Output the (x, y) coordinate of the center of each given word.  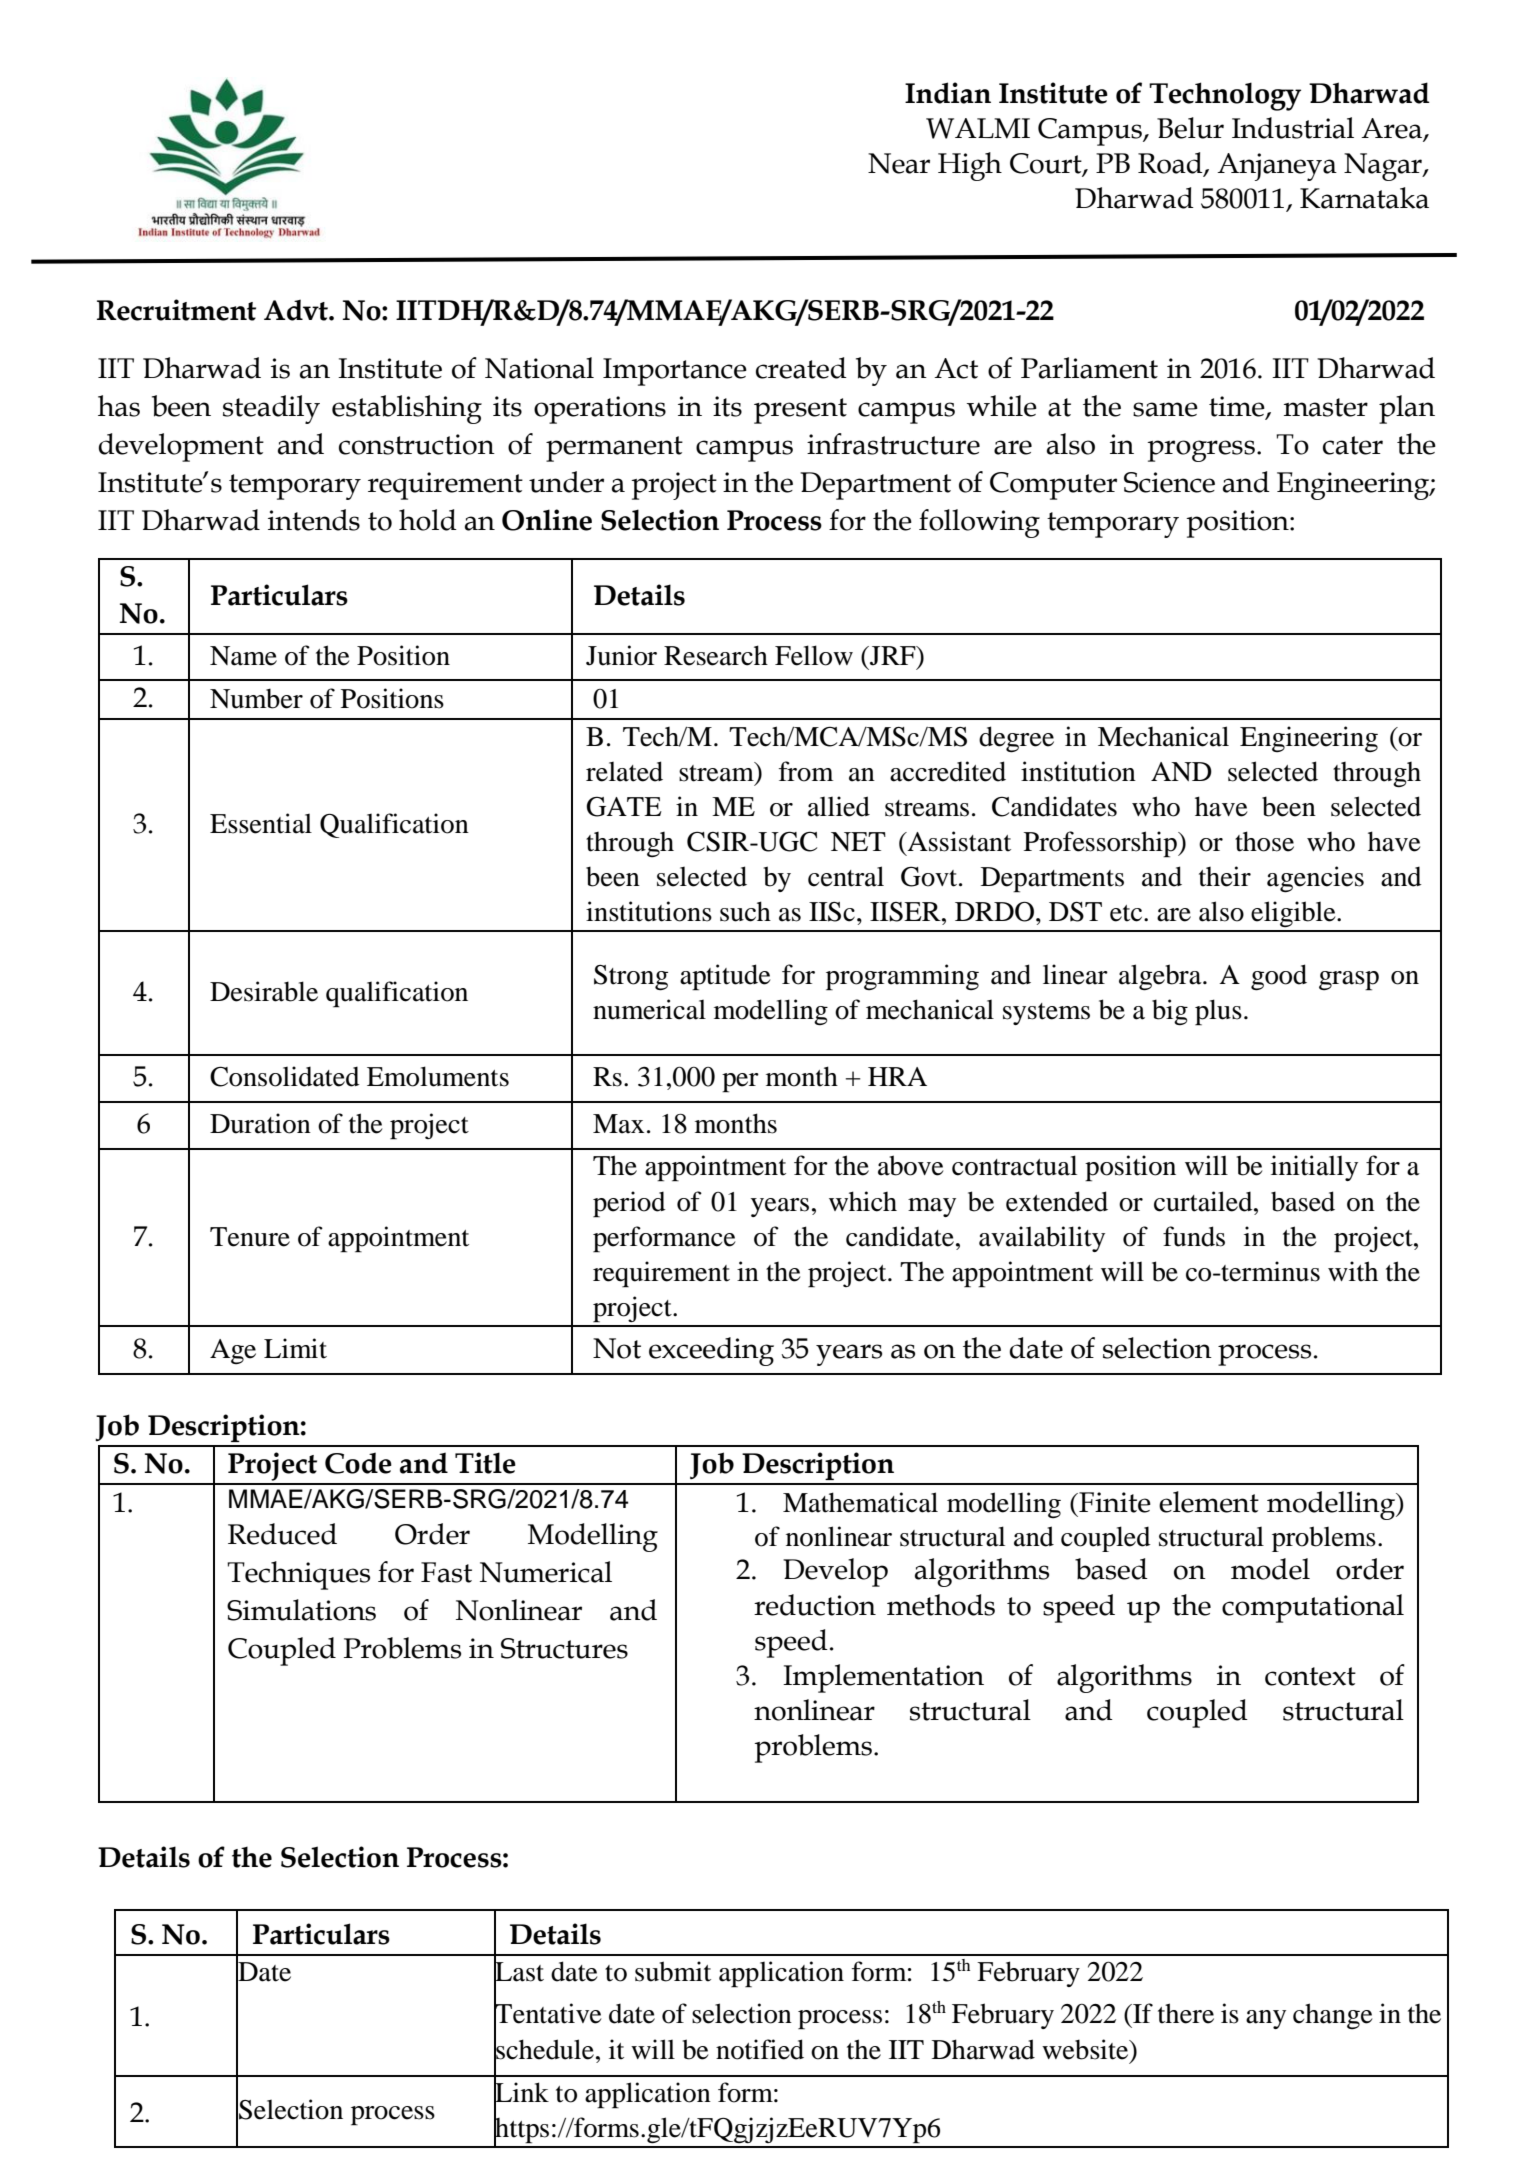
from (806, 771)
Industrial (1293, 128)
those (1264, 841)
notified (760, 2049)
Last (519, 1972)
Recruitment (176, 310)
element (1209, 1502)
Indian (948, 93)
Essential (261, 823)
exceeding (711, 1351)
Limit (295, 1348)
